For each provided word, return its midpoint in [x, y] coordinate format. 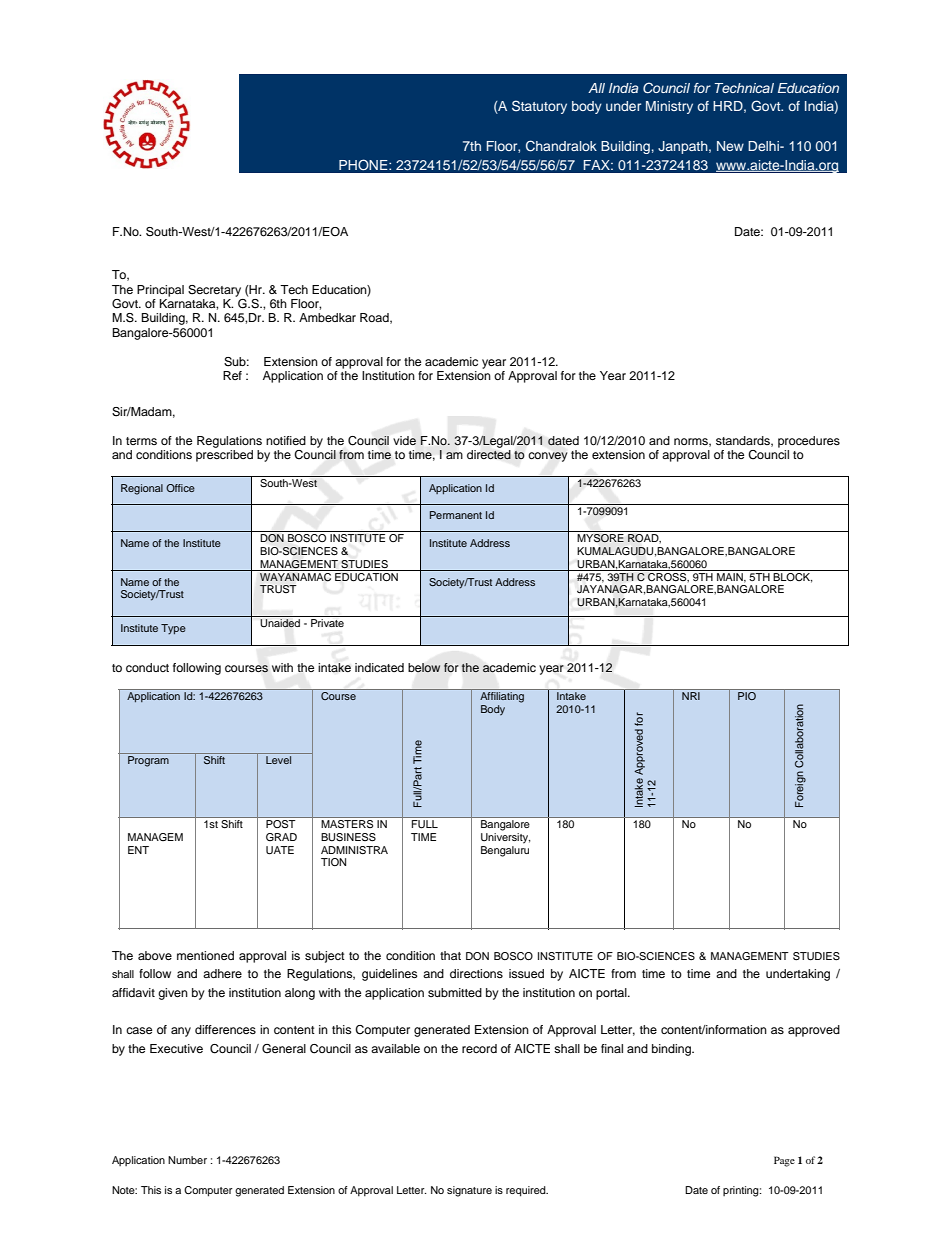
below [424, 667]
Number [187, 1160]
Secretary [214, 291]
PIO [747, 696]
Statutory [539, 107]
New [730, 146]
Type [173, 629]
